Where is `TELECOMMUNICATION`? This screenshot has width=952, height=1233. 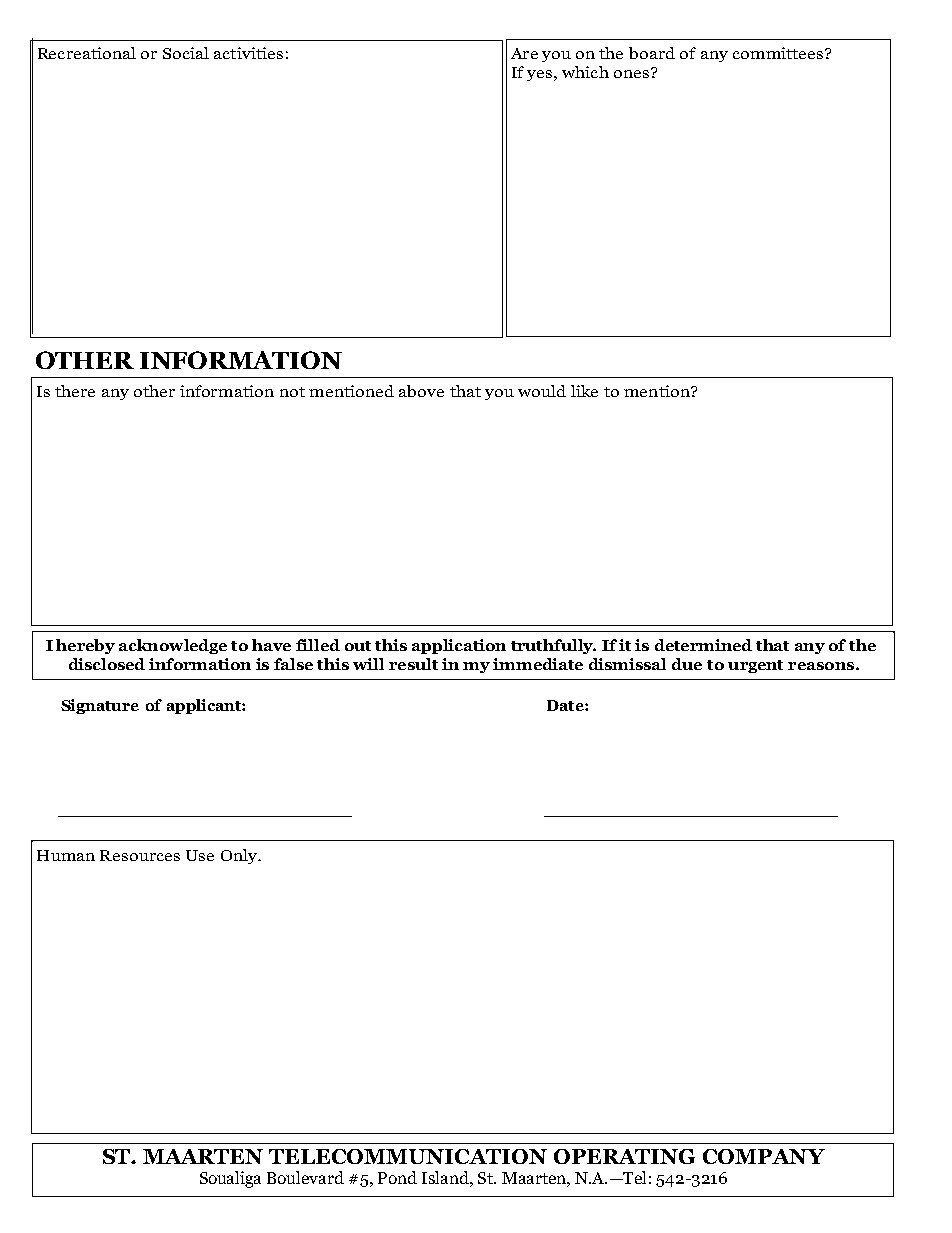
TELECOMMUNICATION is located at coordinates (408, 1156).
